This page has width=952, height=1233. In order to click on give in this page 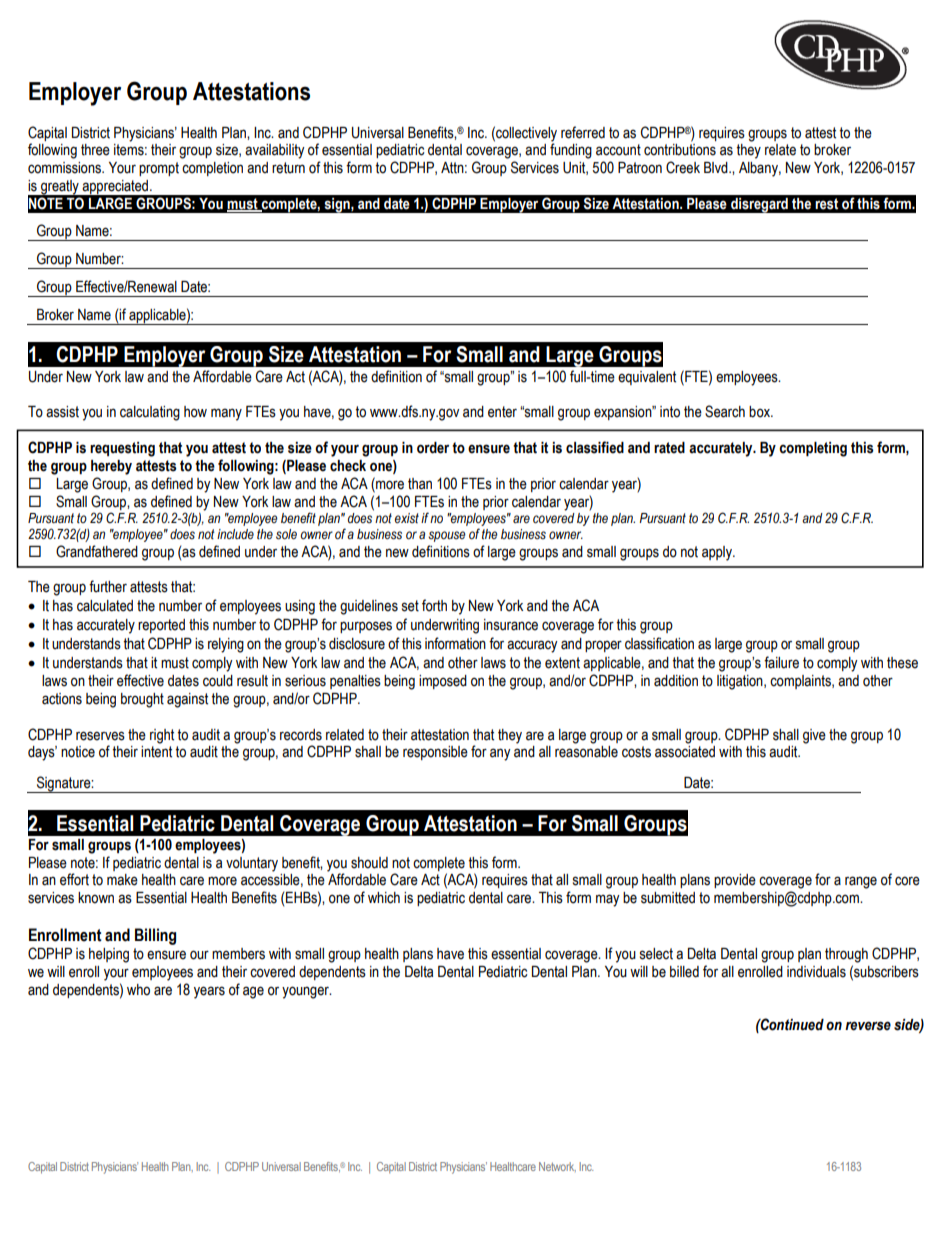, I will do `click(814, 736)`.
